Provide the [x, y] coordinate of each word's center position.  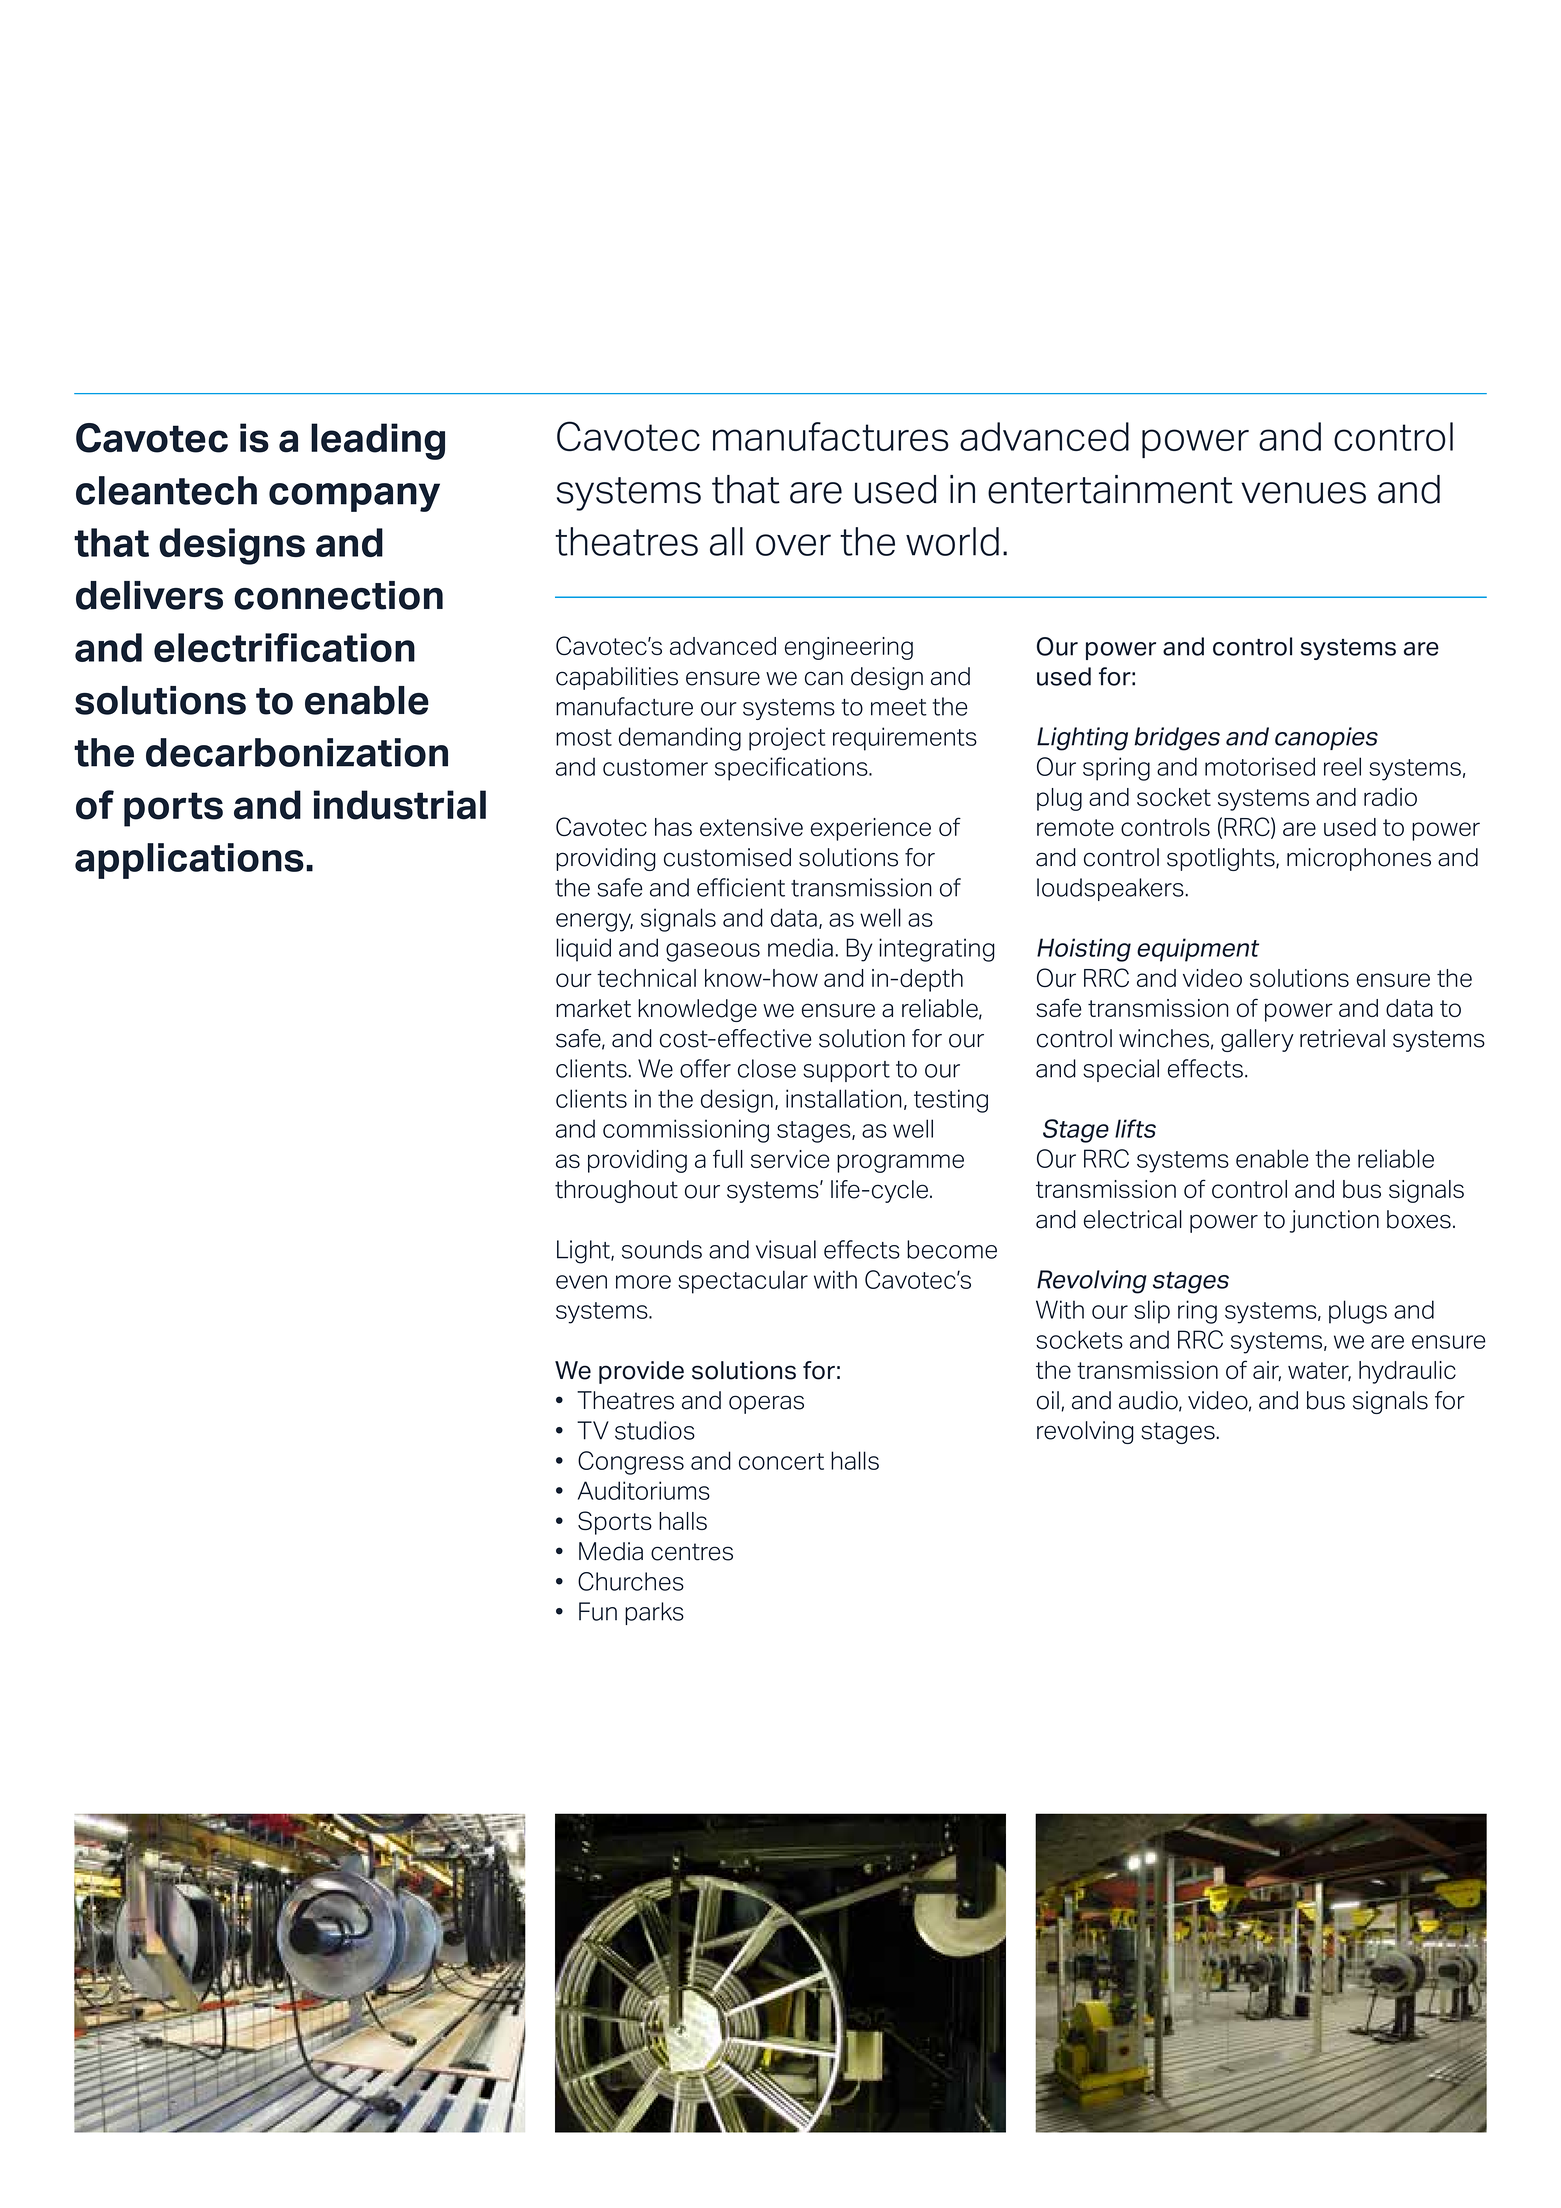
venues [1303, 493]
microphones [1359, 859]
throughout [616, 1191]
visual [786, 1249]
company [354, 497]
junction [1334, 1221]
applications [189, 861]
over [793, 545]
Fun [598, 1611]
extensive [751, 827]
